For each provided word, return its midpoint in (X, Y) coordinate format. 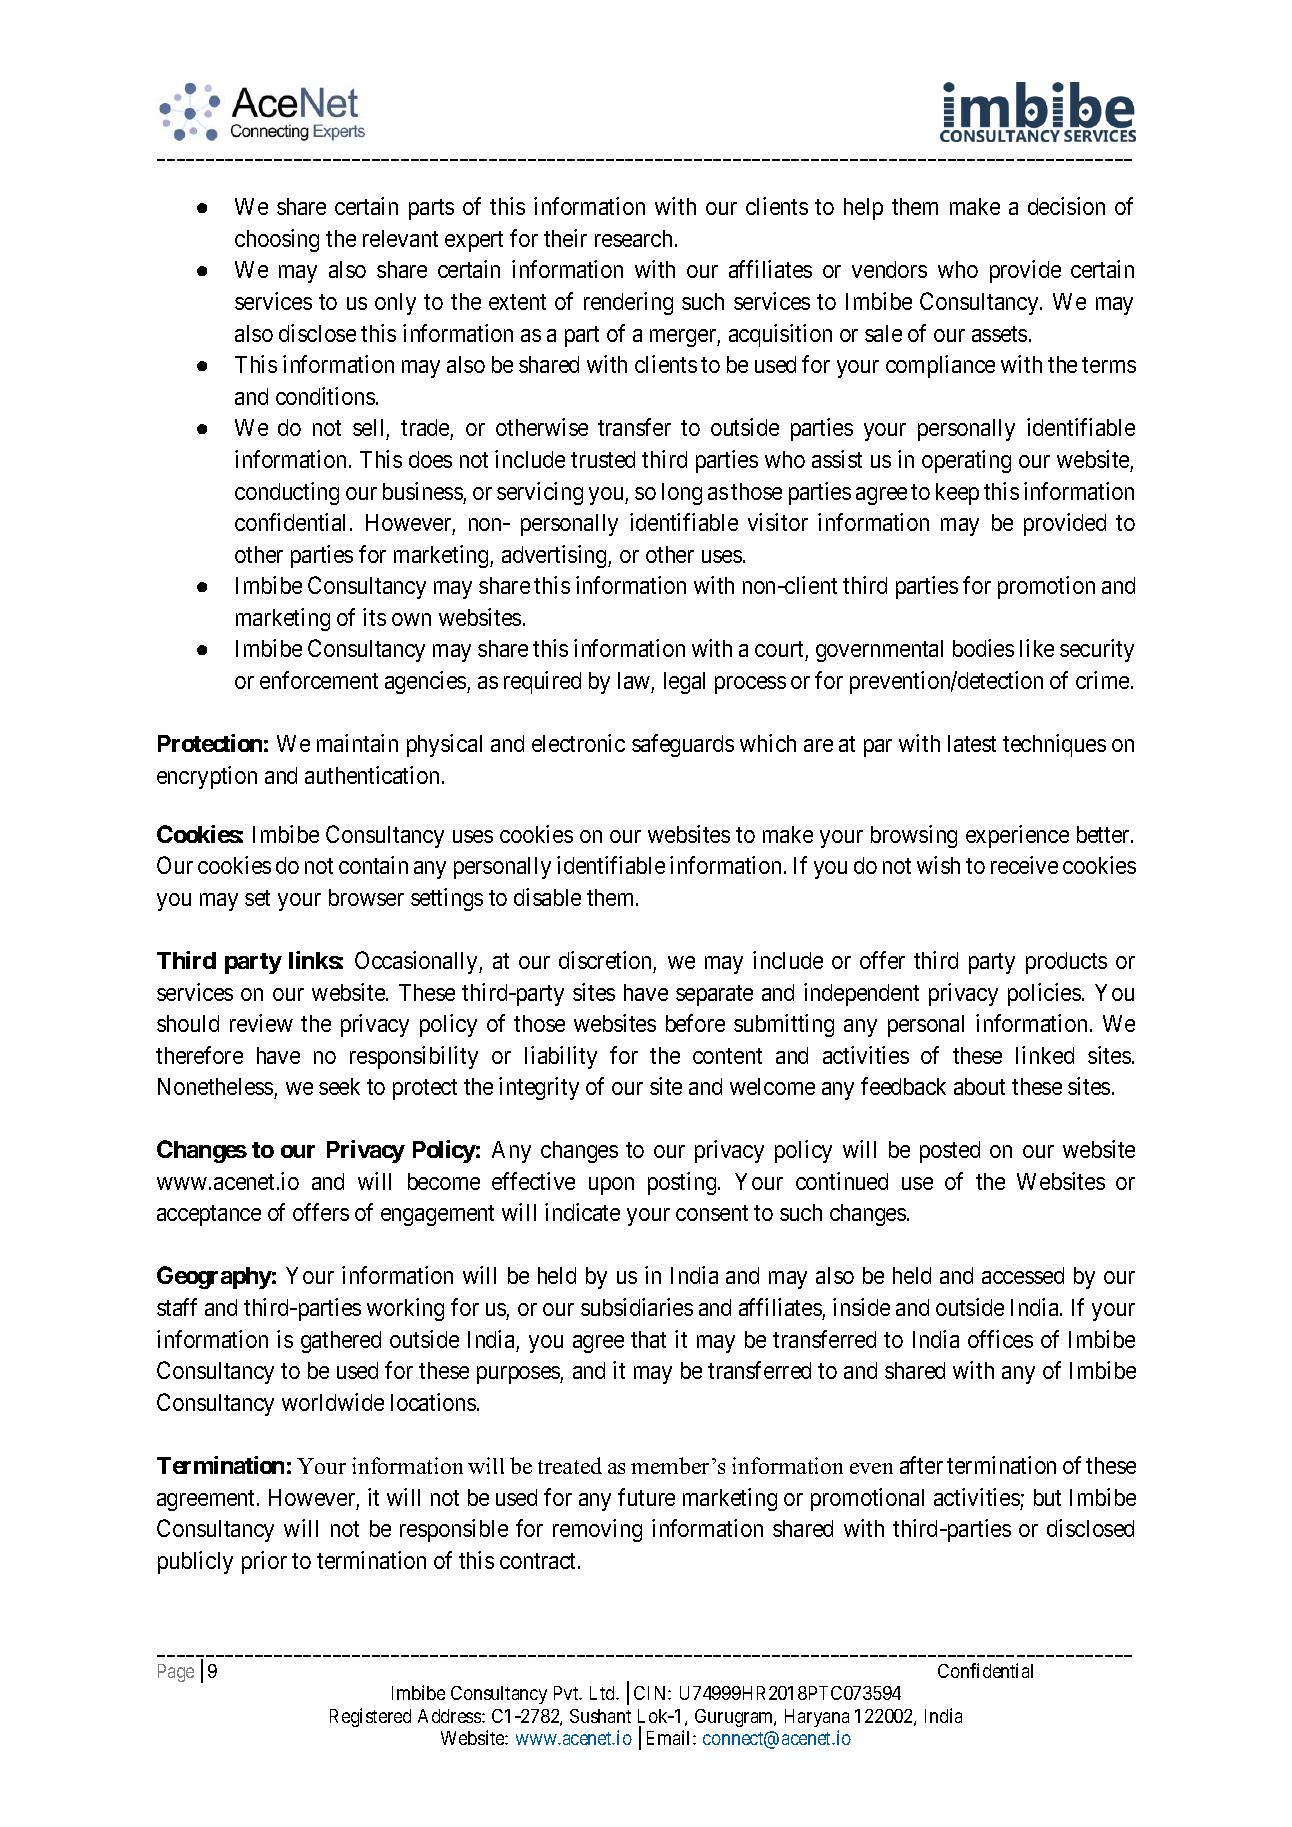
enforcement (319, 680)
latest (972, 743)
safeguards (683, 745)
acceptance (209, 1216)
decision (1066, 206)
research (633, 238)
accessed (1023, 1275)
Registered (370, 1717)
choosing (277, 240)
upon (611, 1186)
